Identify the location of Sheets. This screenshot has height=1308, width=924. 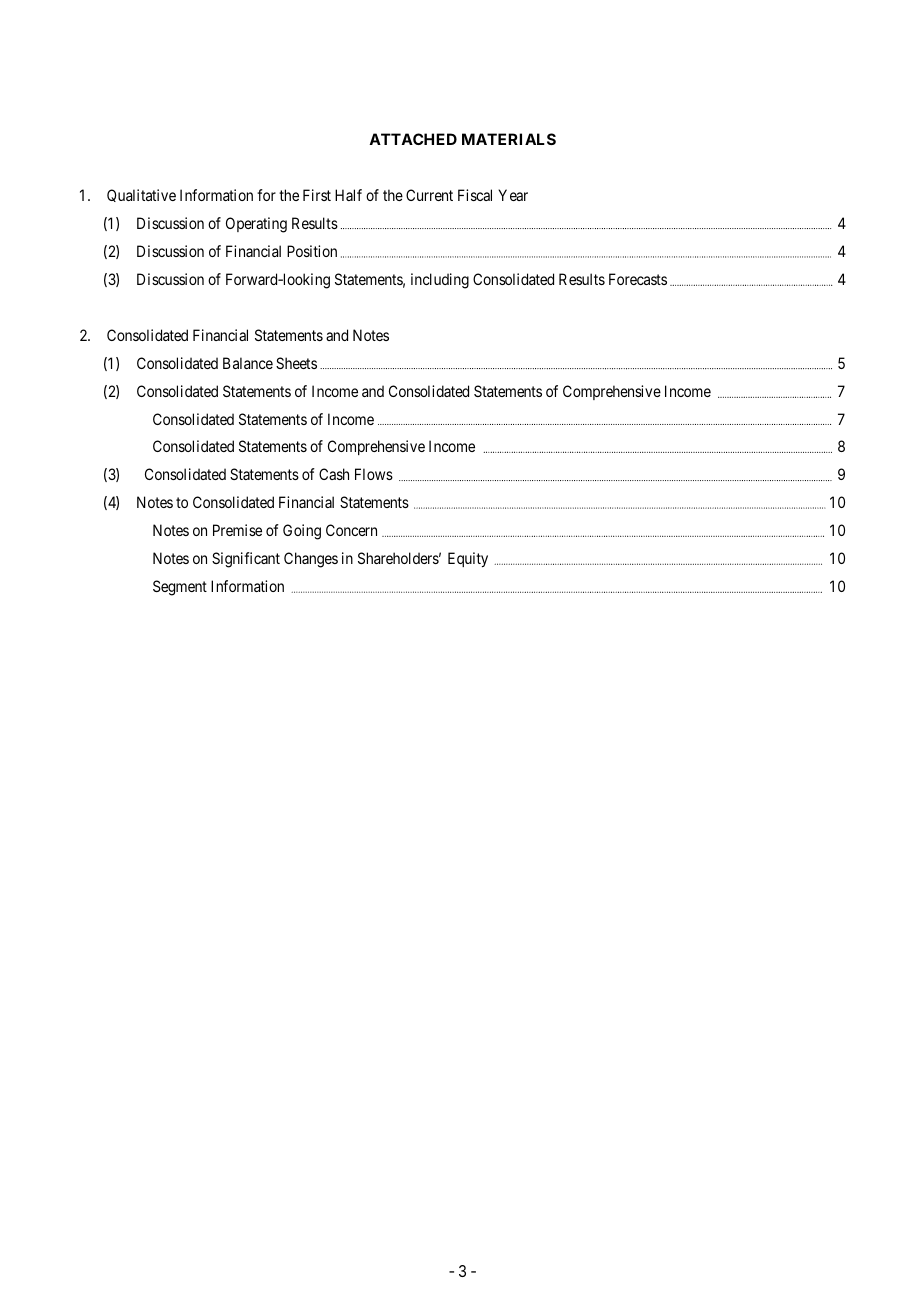
(296, 363).
